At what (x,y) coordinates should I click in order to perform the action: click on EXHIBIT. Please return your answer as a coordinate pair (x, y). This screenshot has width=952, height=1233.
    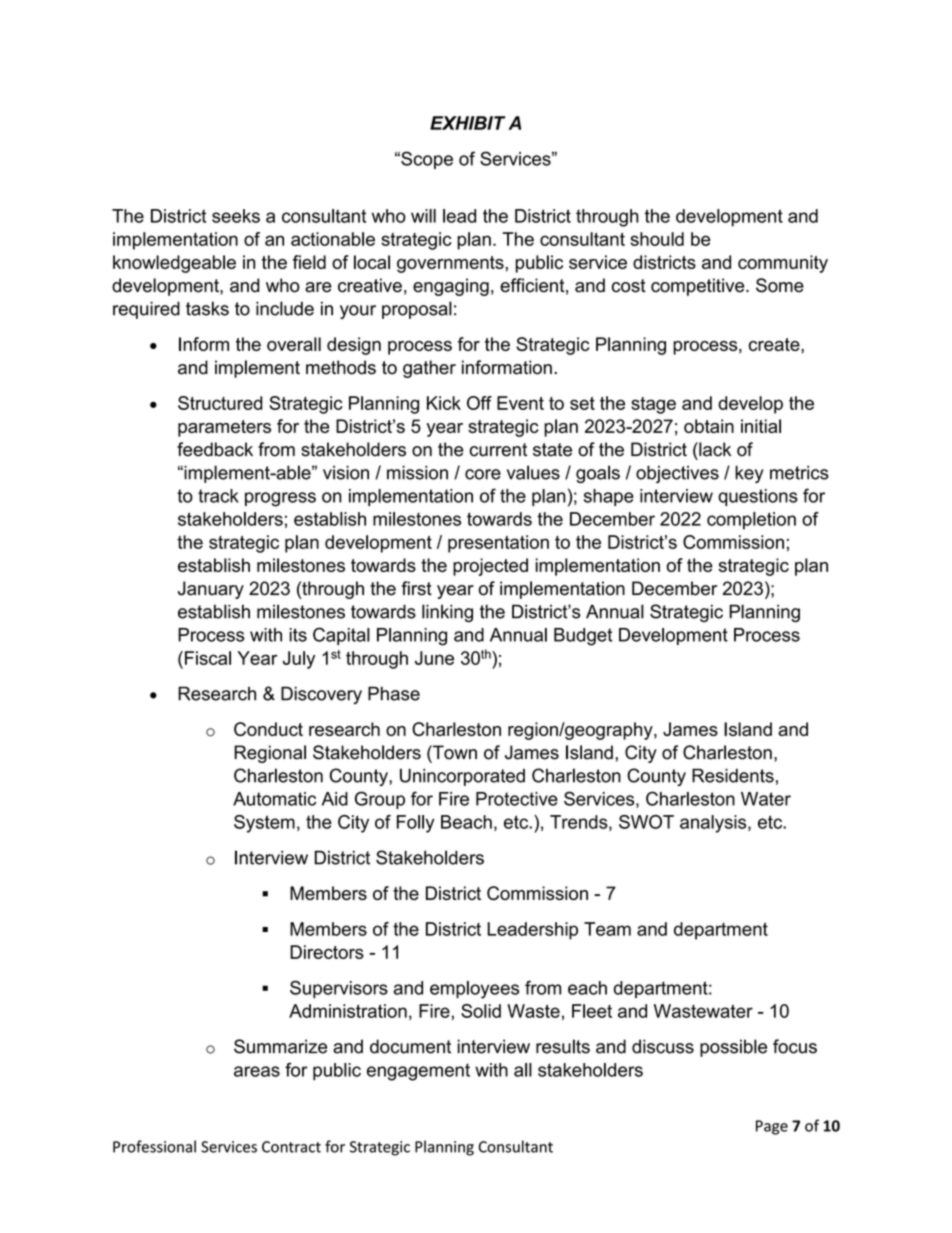
    Looking at the image, I should click on (467, 123).
